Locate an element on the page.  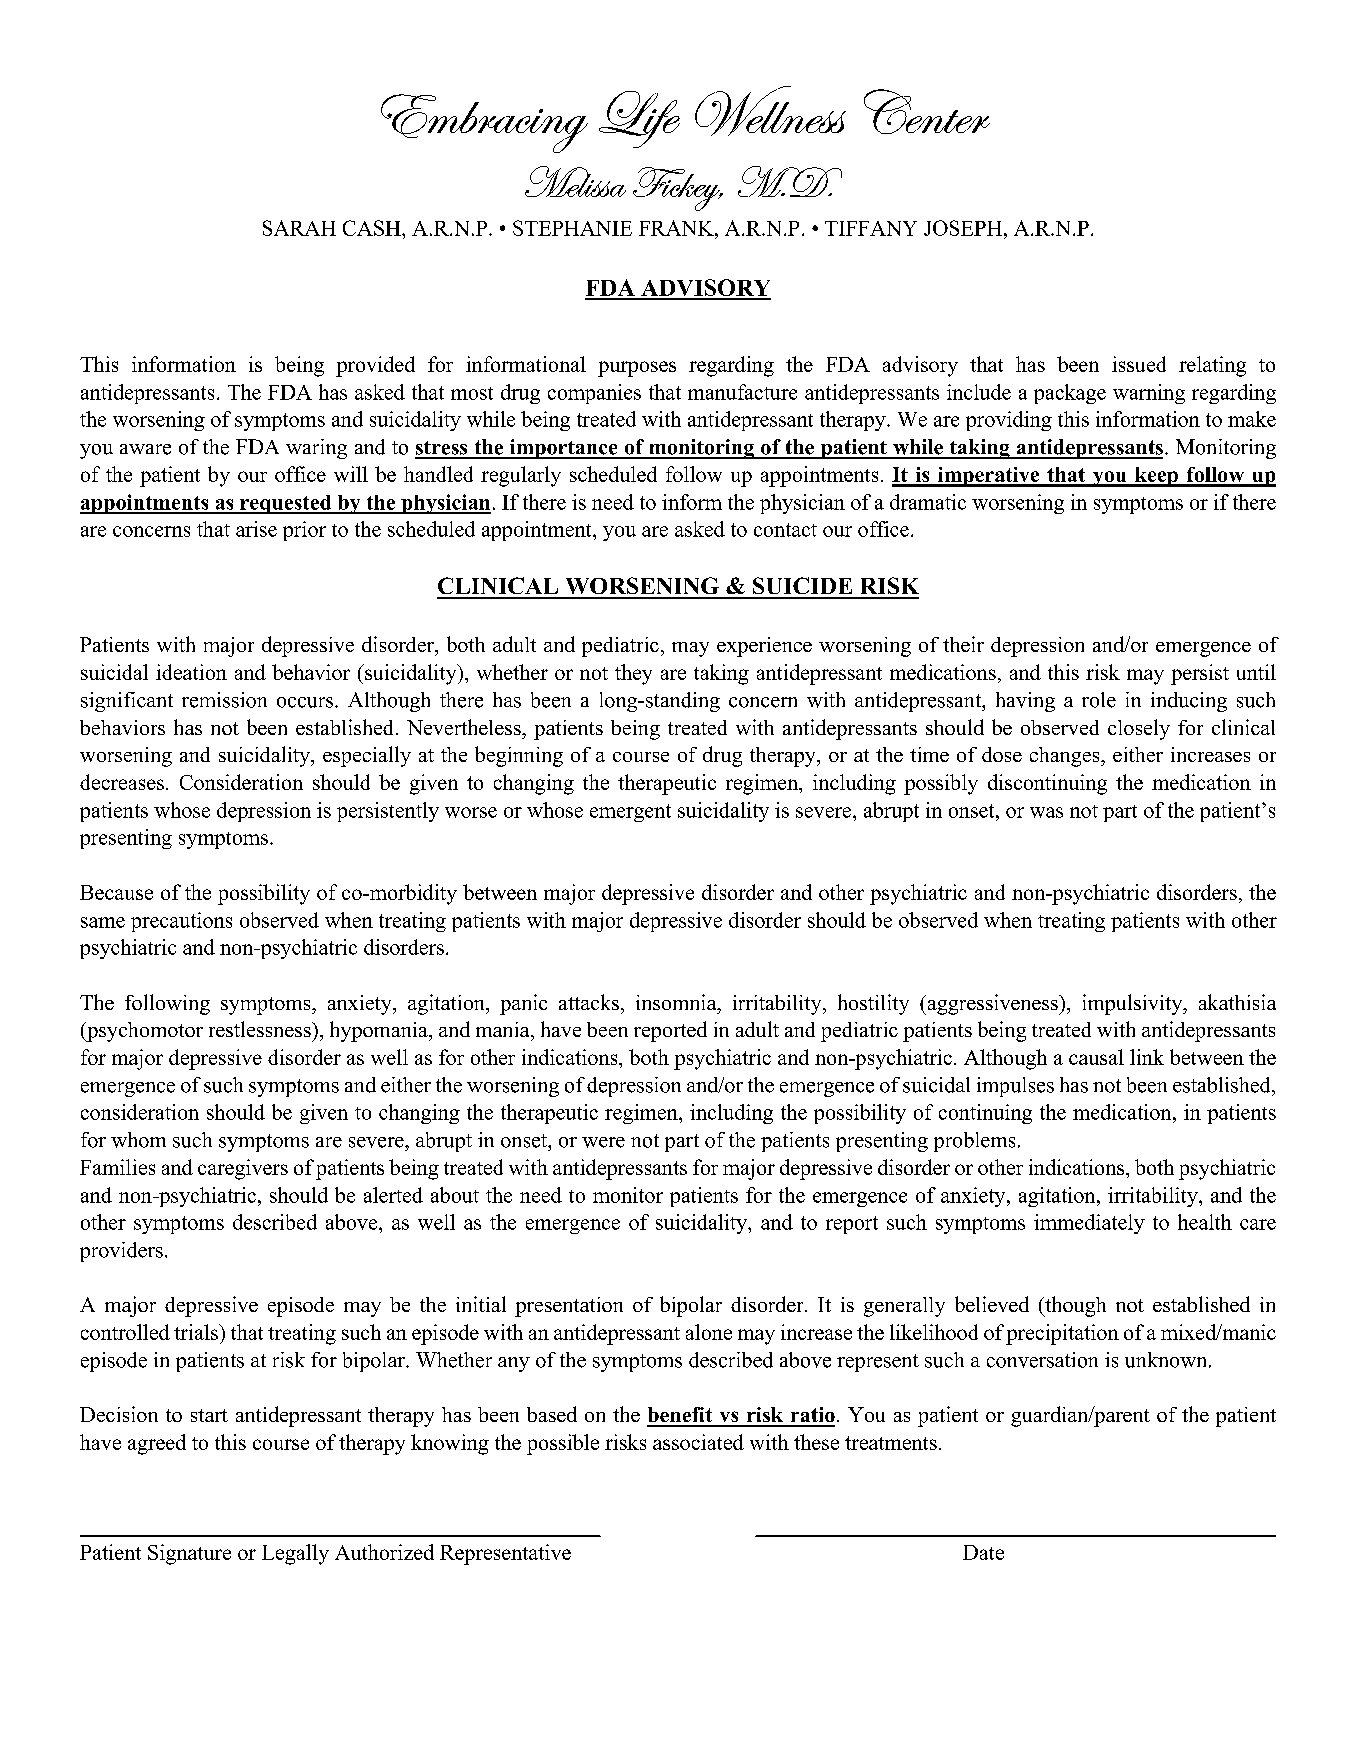
aware is located at coordinates (145, 449).
